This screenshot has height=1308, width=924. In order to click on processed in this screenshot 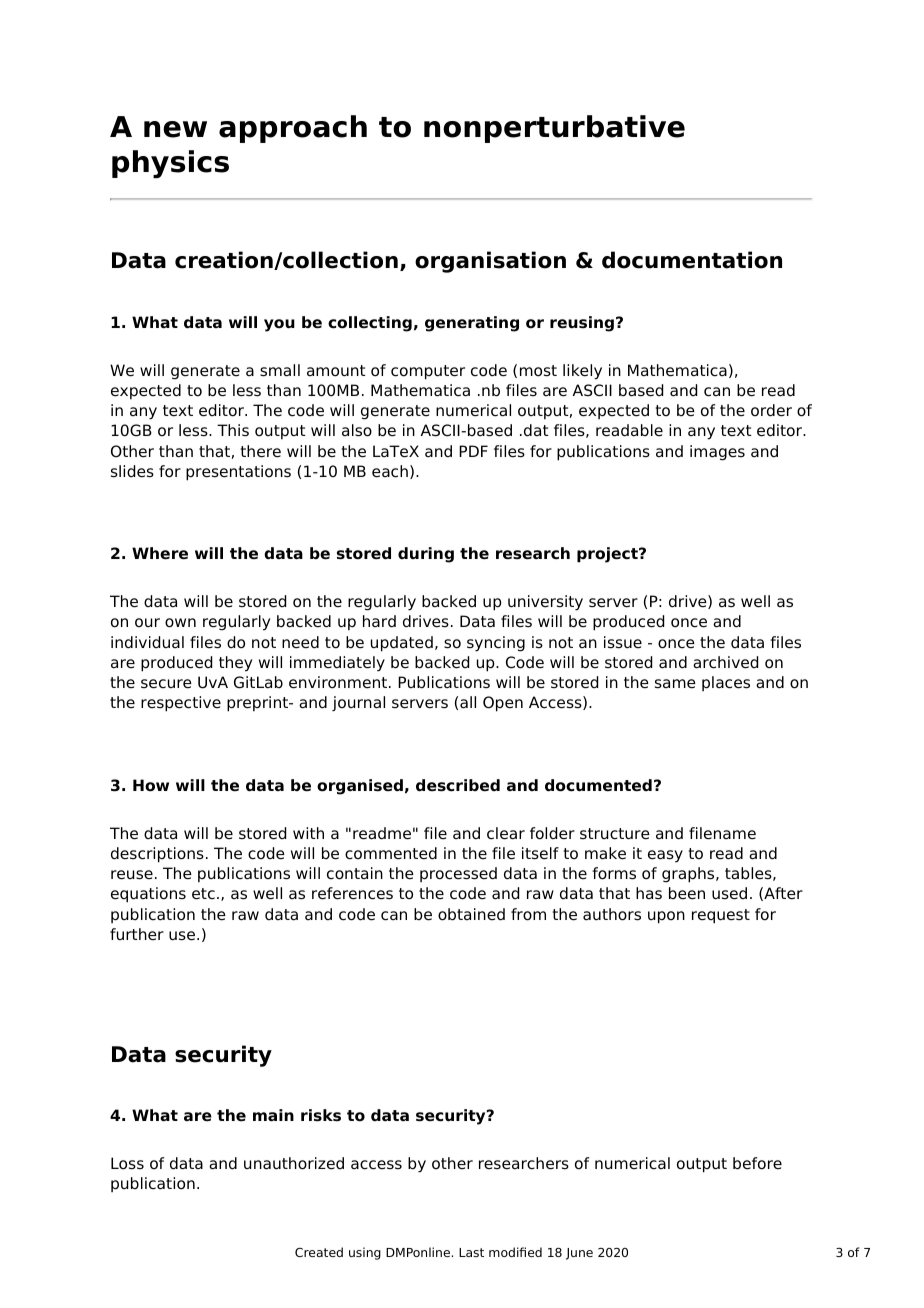, I will do `click(458, 874)`.
